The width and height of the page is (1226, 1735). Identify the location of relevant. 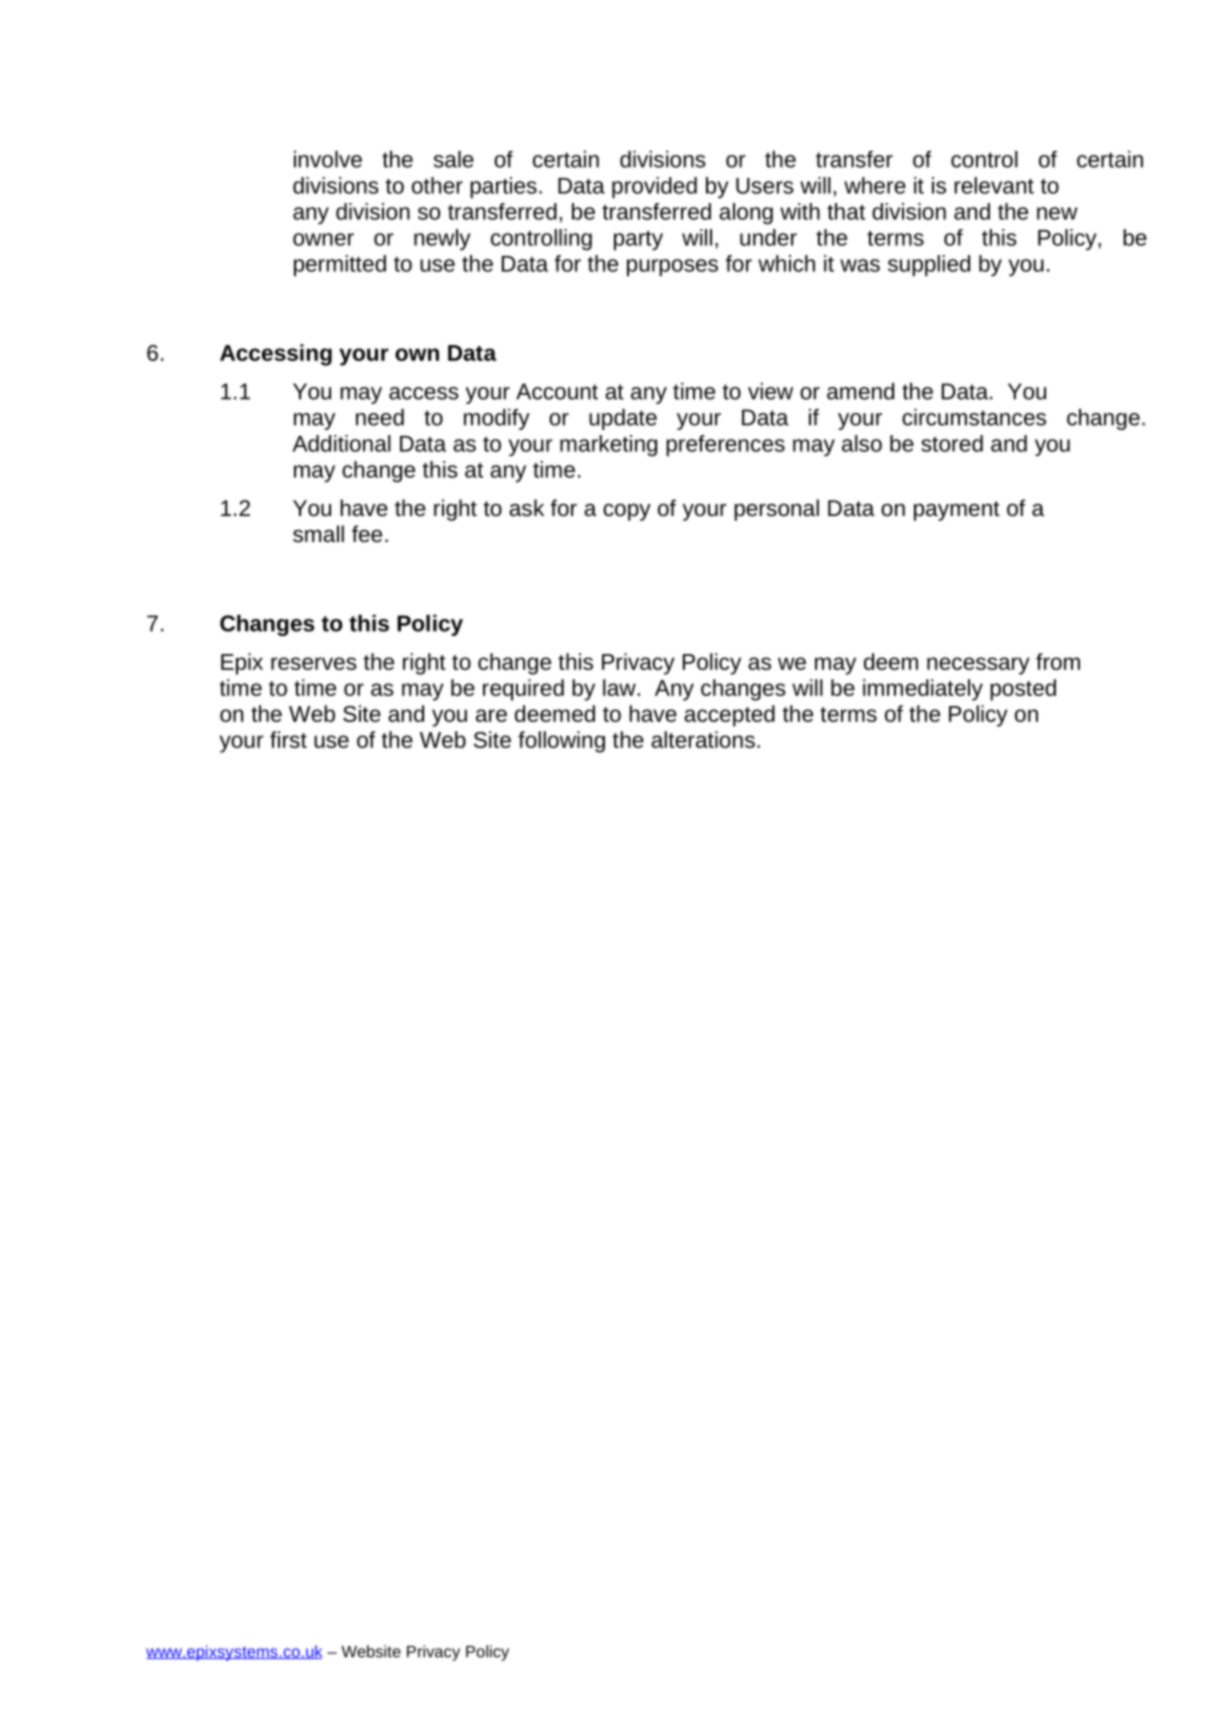
(994, 185).
